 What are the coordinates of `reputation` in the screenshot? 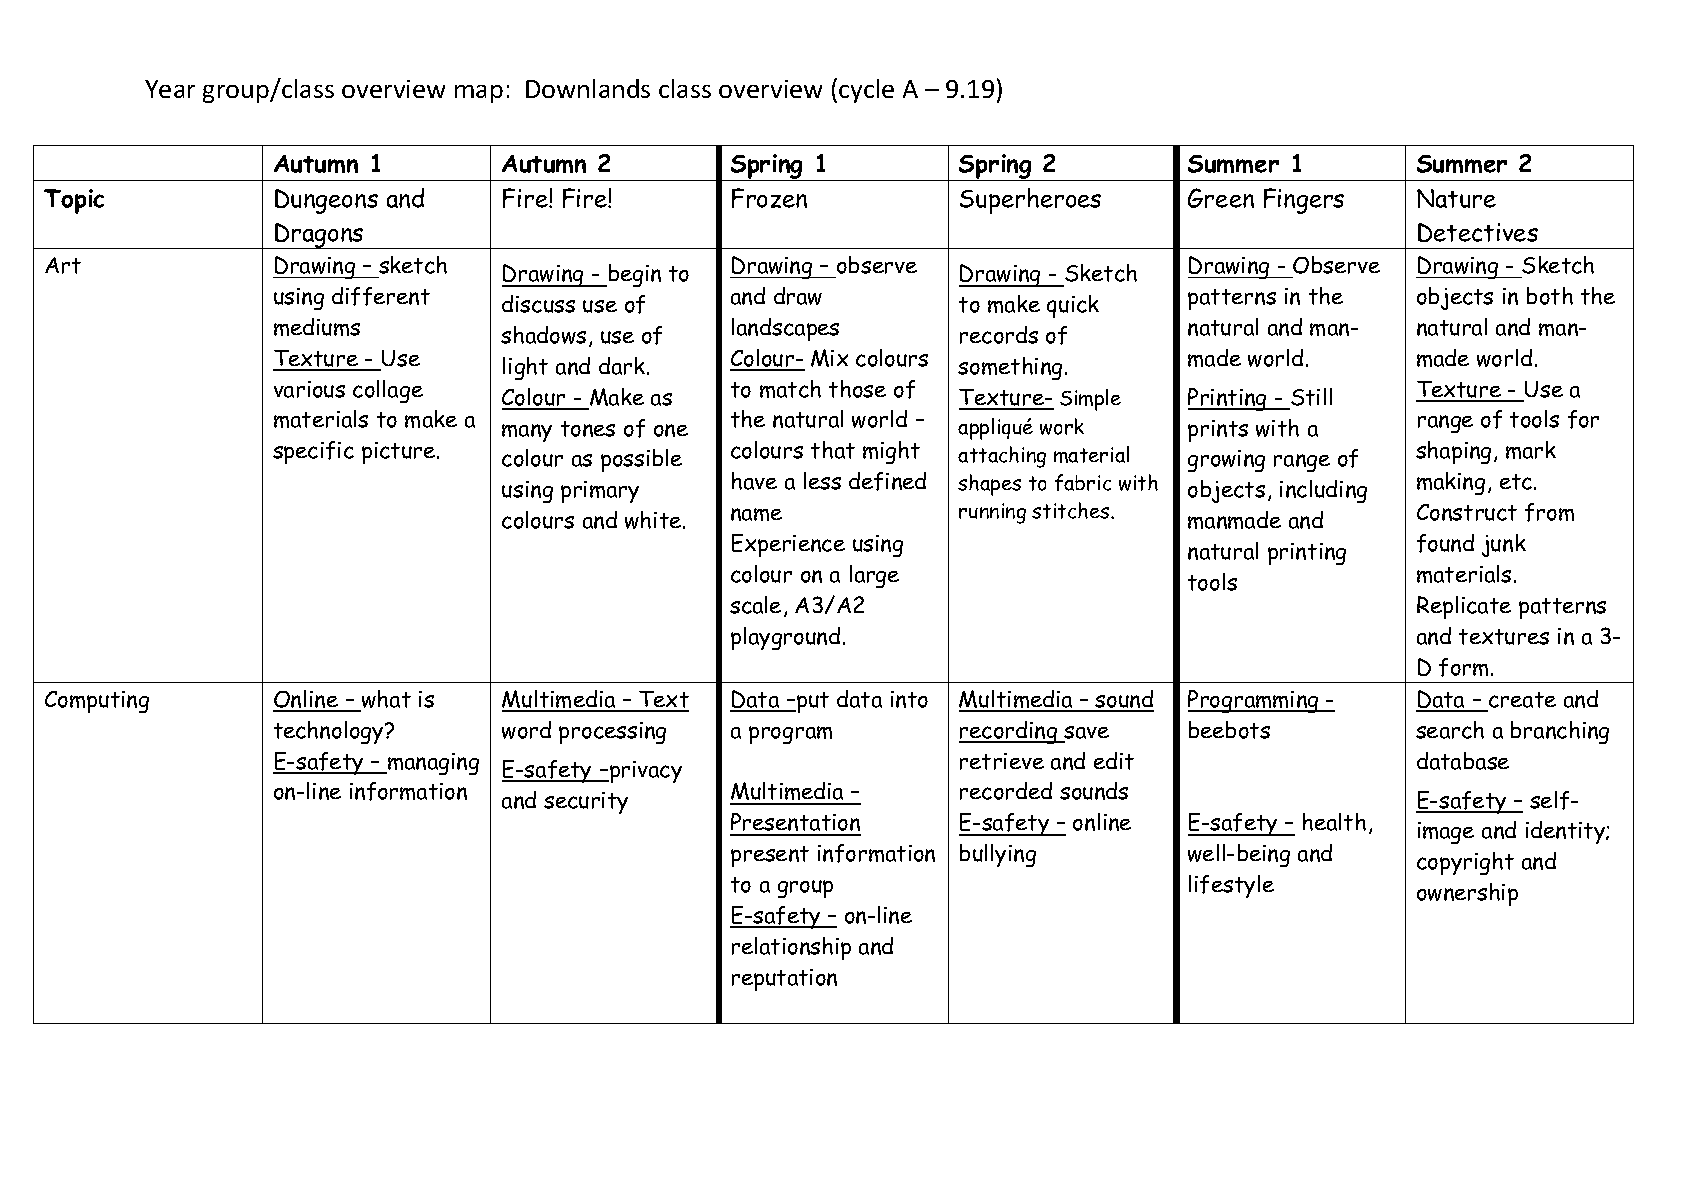 It's located at (784, 980).
